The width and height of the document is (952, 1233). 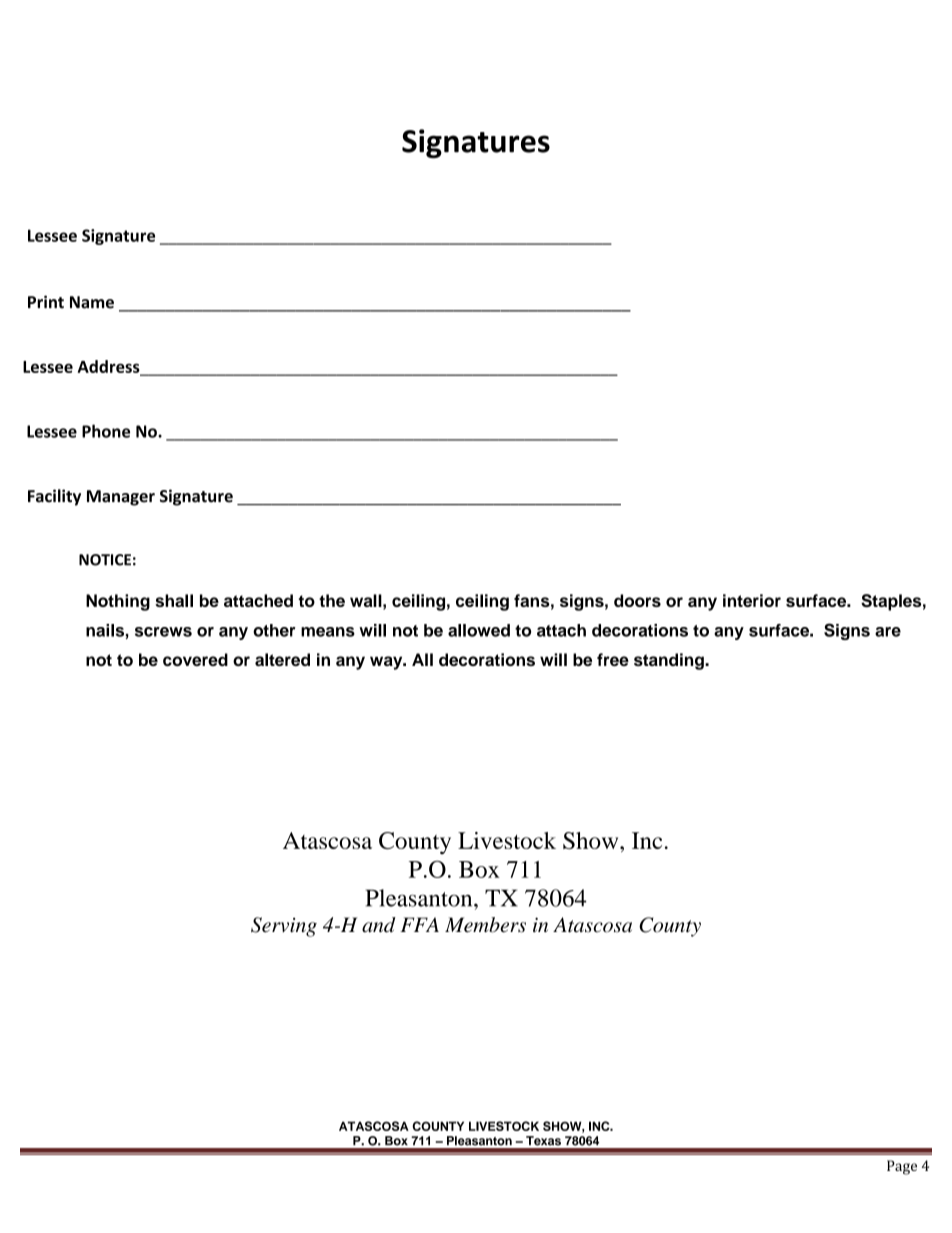 What do you see at coordinates (419, 924) in the document?
I see `FFA` at bounding box center [419, 924].
